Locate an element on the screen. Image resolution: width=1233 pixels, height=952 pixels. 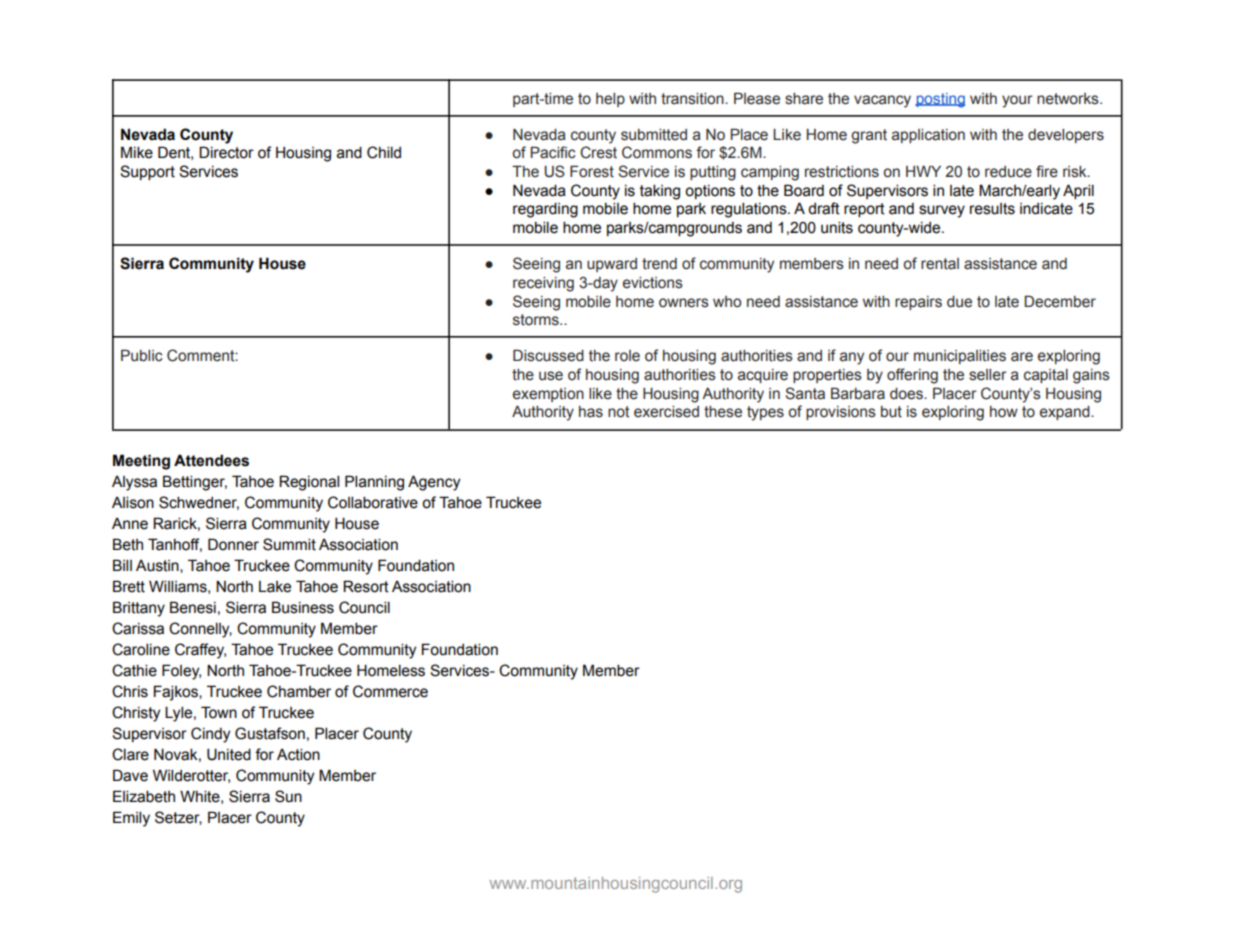
Director is located at coordinates (226, 152).
